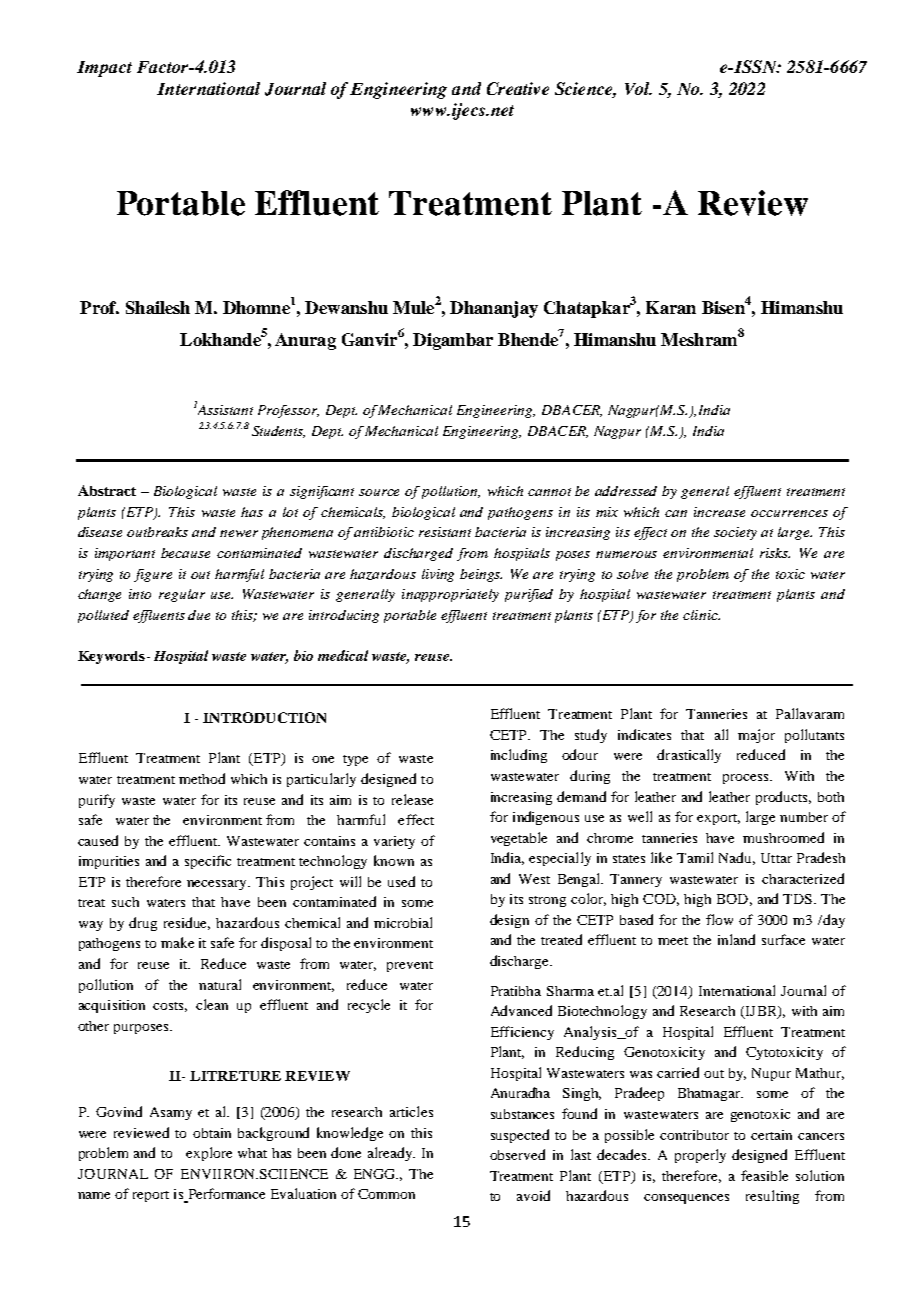  Describe the element at coordinates (671, 307) in the screenshot. I see `Karan` at that location.
